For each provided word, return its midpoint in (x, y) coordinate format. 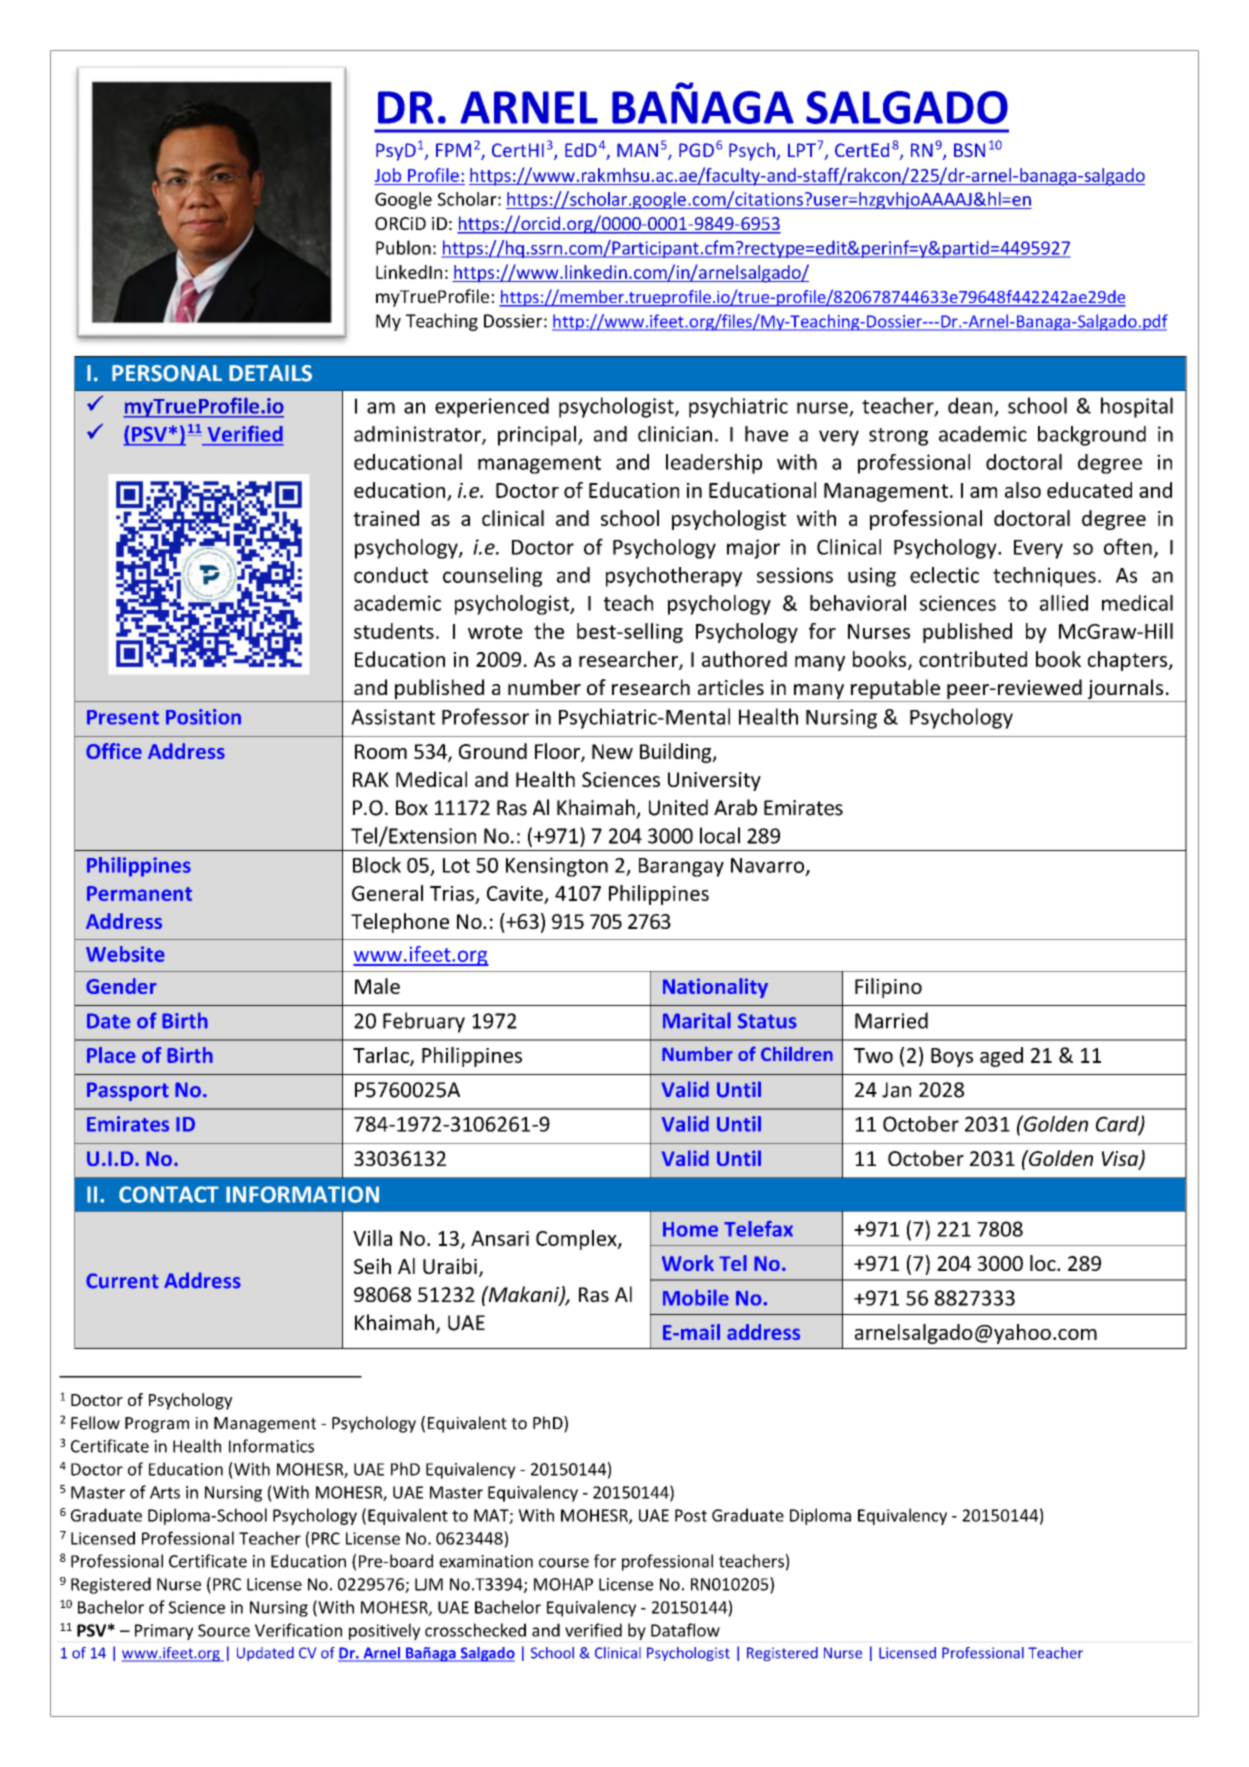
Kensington (557, 867)
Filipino (888, 988)
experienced (492, 407)
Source (224, 1630)
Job (387, 175)
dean (971, 406)
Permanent (139, 893)
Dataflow (685, 1630)
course (564, 1563)
